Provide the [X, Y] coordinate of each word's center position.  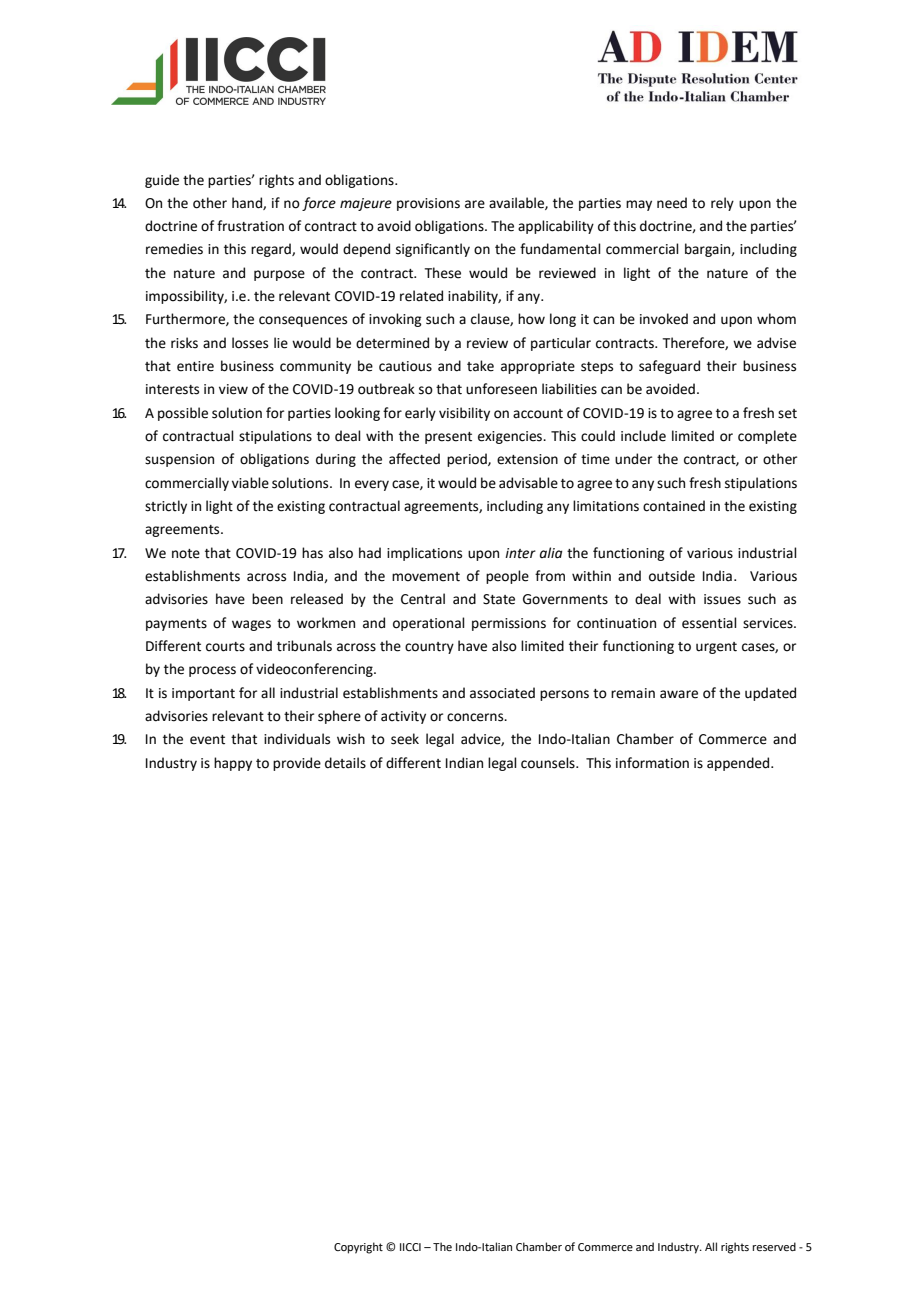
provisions [428, 204]
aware [679, 694]
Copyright [358, 1248]
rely [722, 204]
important [203, 694]
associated [502, 693]
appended [739, 764]
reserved [774, 1246]
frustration [250, 226]
